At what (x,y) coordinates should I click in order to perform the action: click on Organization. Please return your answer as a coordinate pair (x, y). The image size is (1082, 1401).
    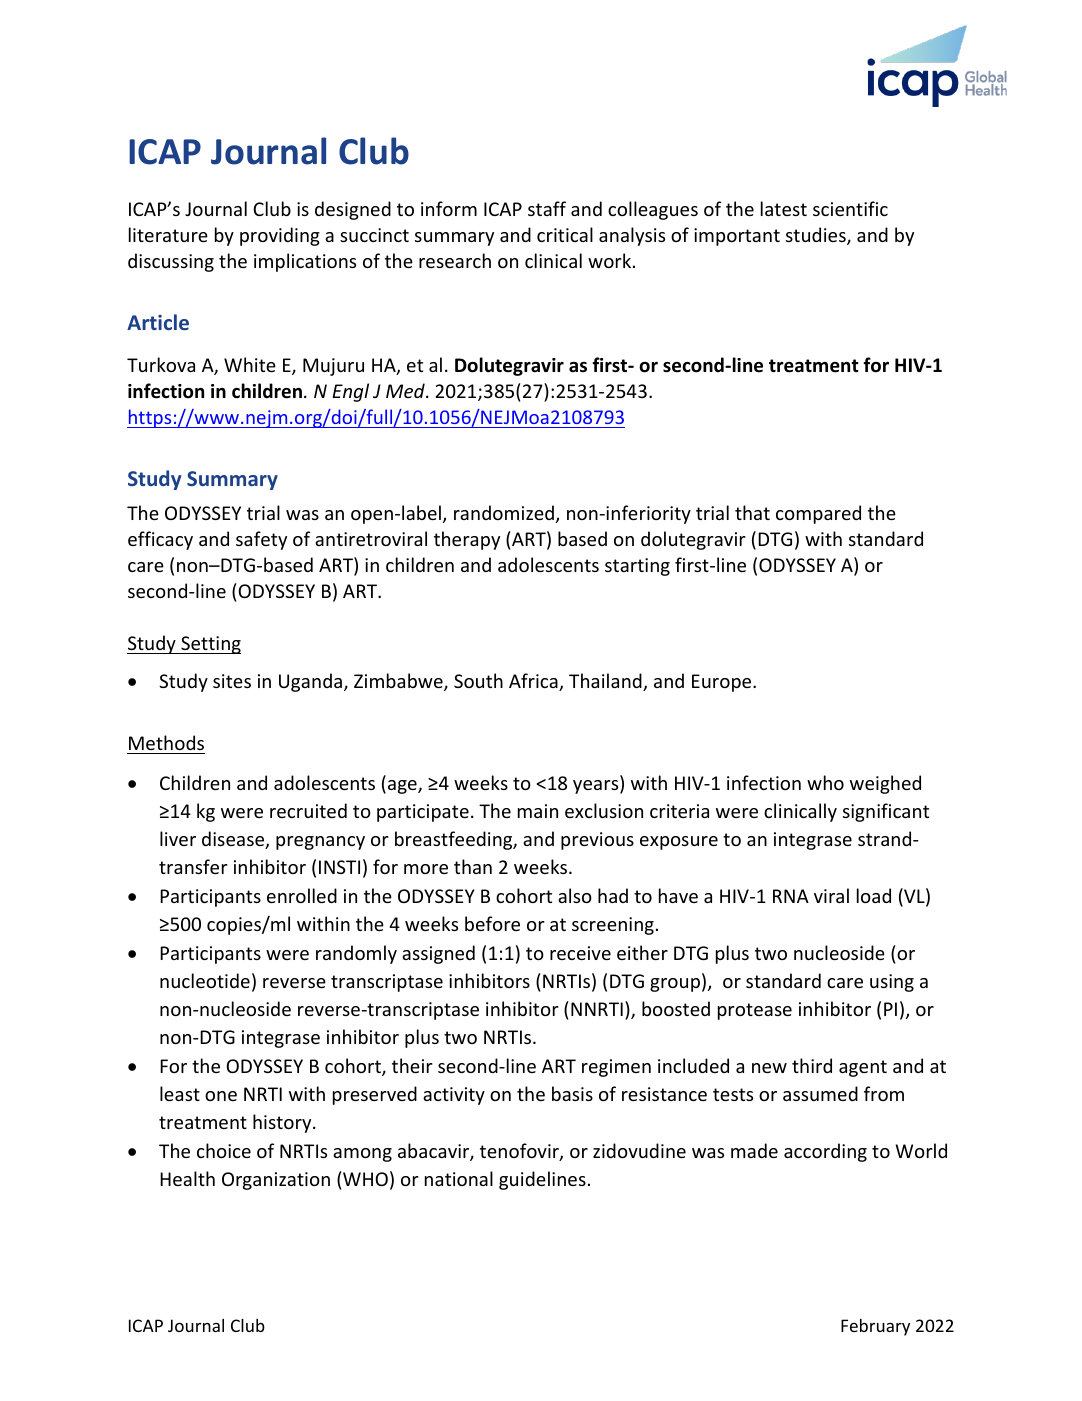
    Looking at the image, I should click on (276, 1181).
